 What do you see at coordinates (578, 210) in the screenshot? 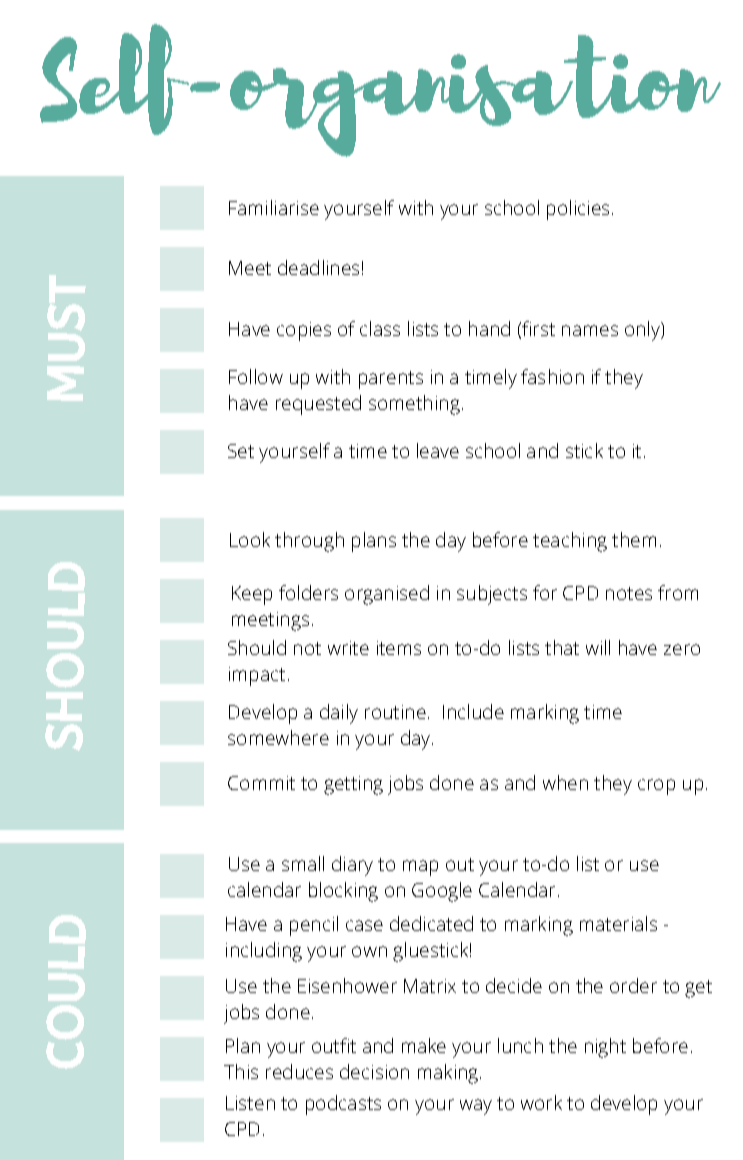
I see `policies` at bounding box center [578, 210].
